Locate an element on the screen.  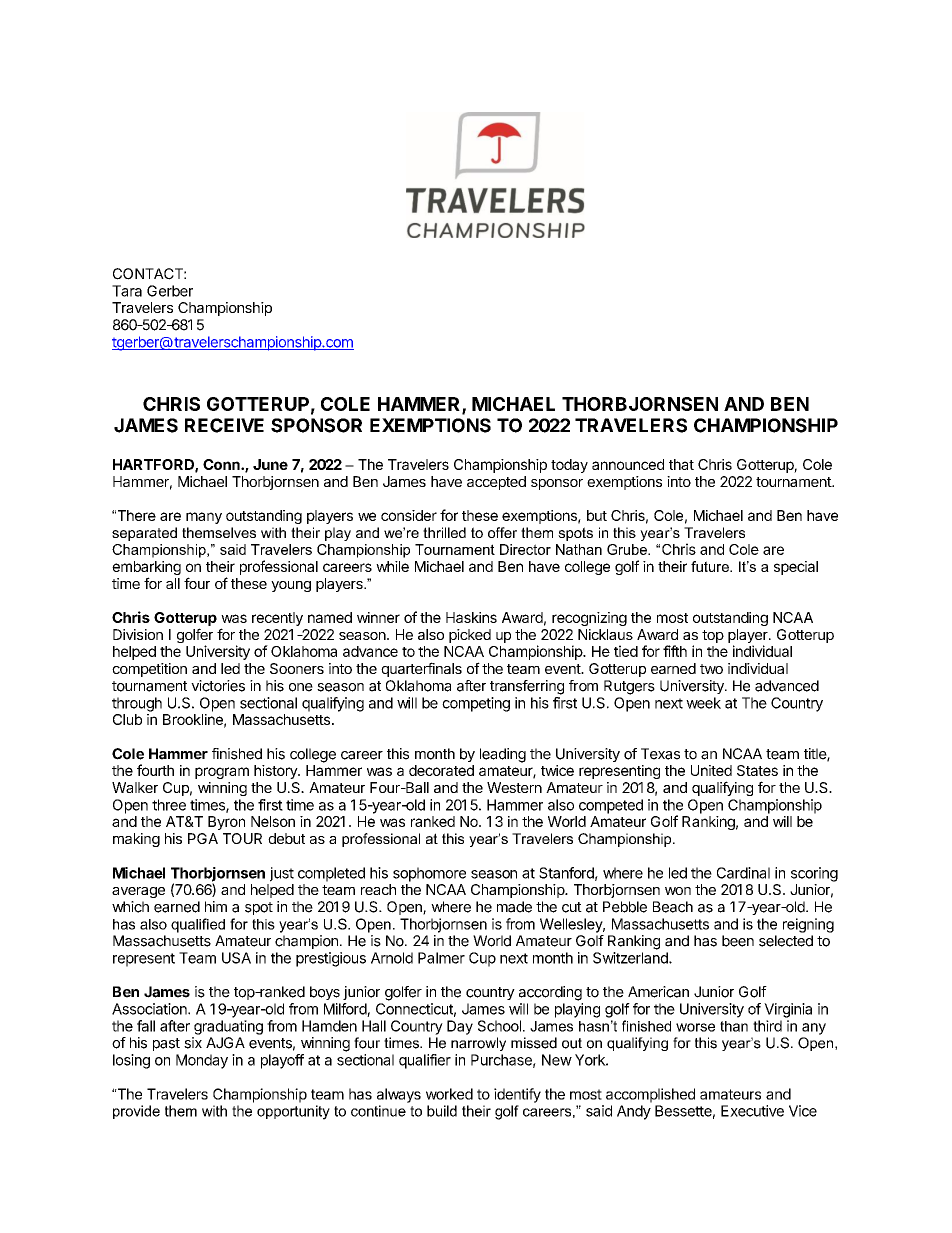
victories is located at coordinates (218, 686).
